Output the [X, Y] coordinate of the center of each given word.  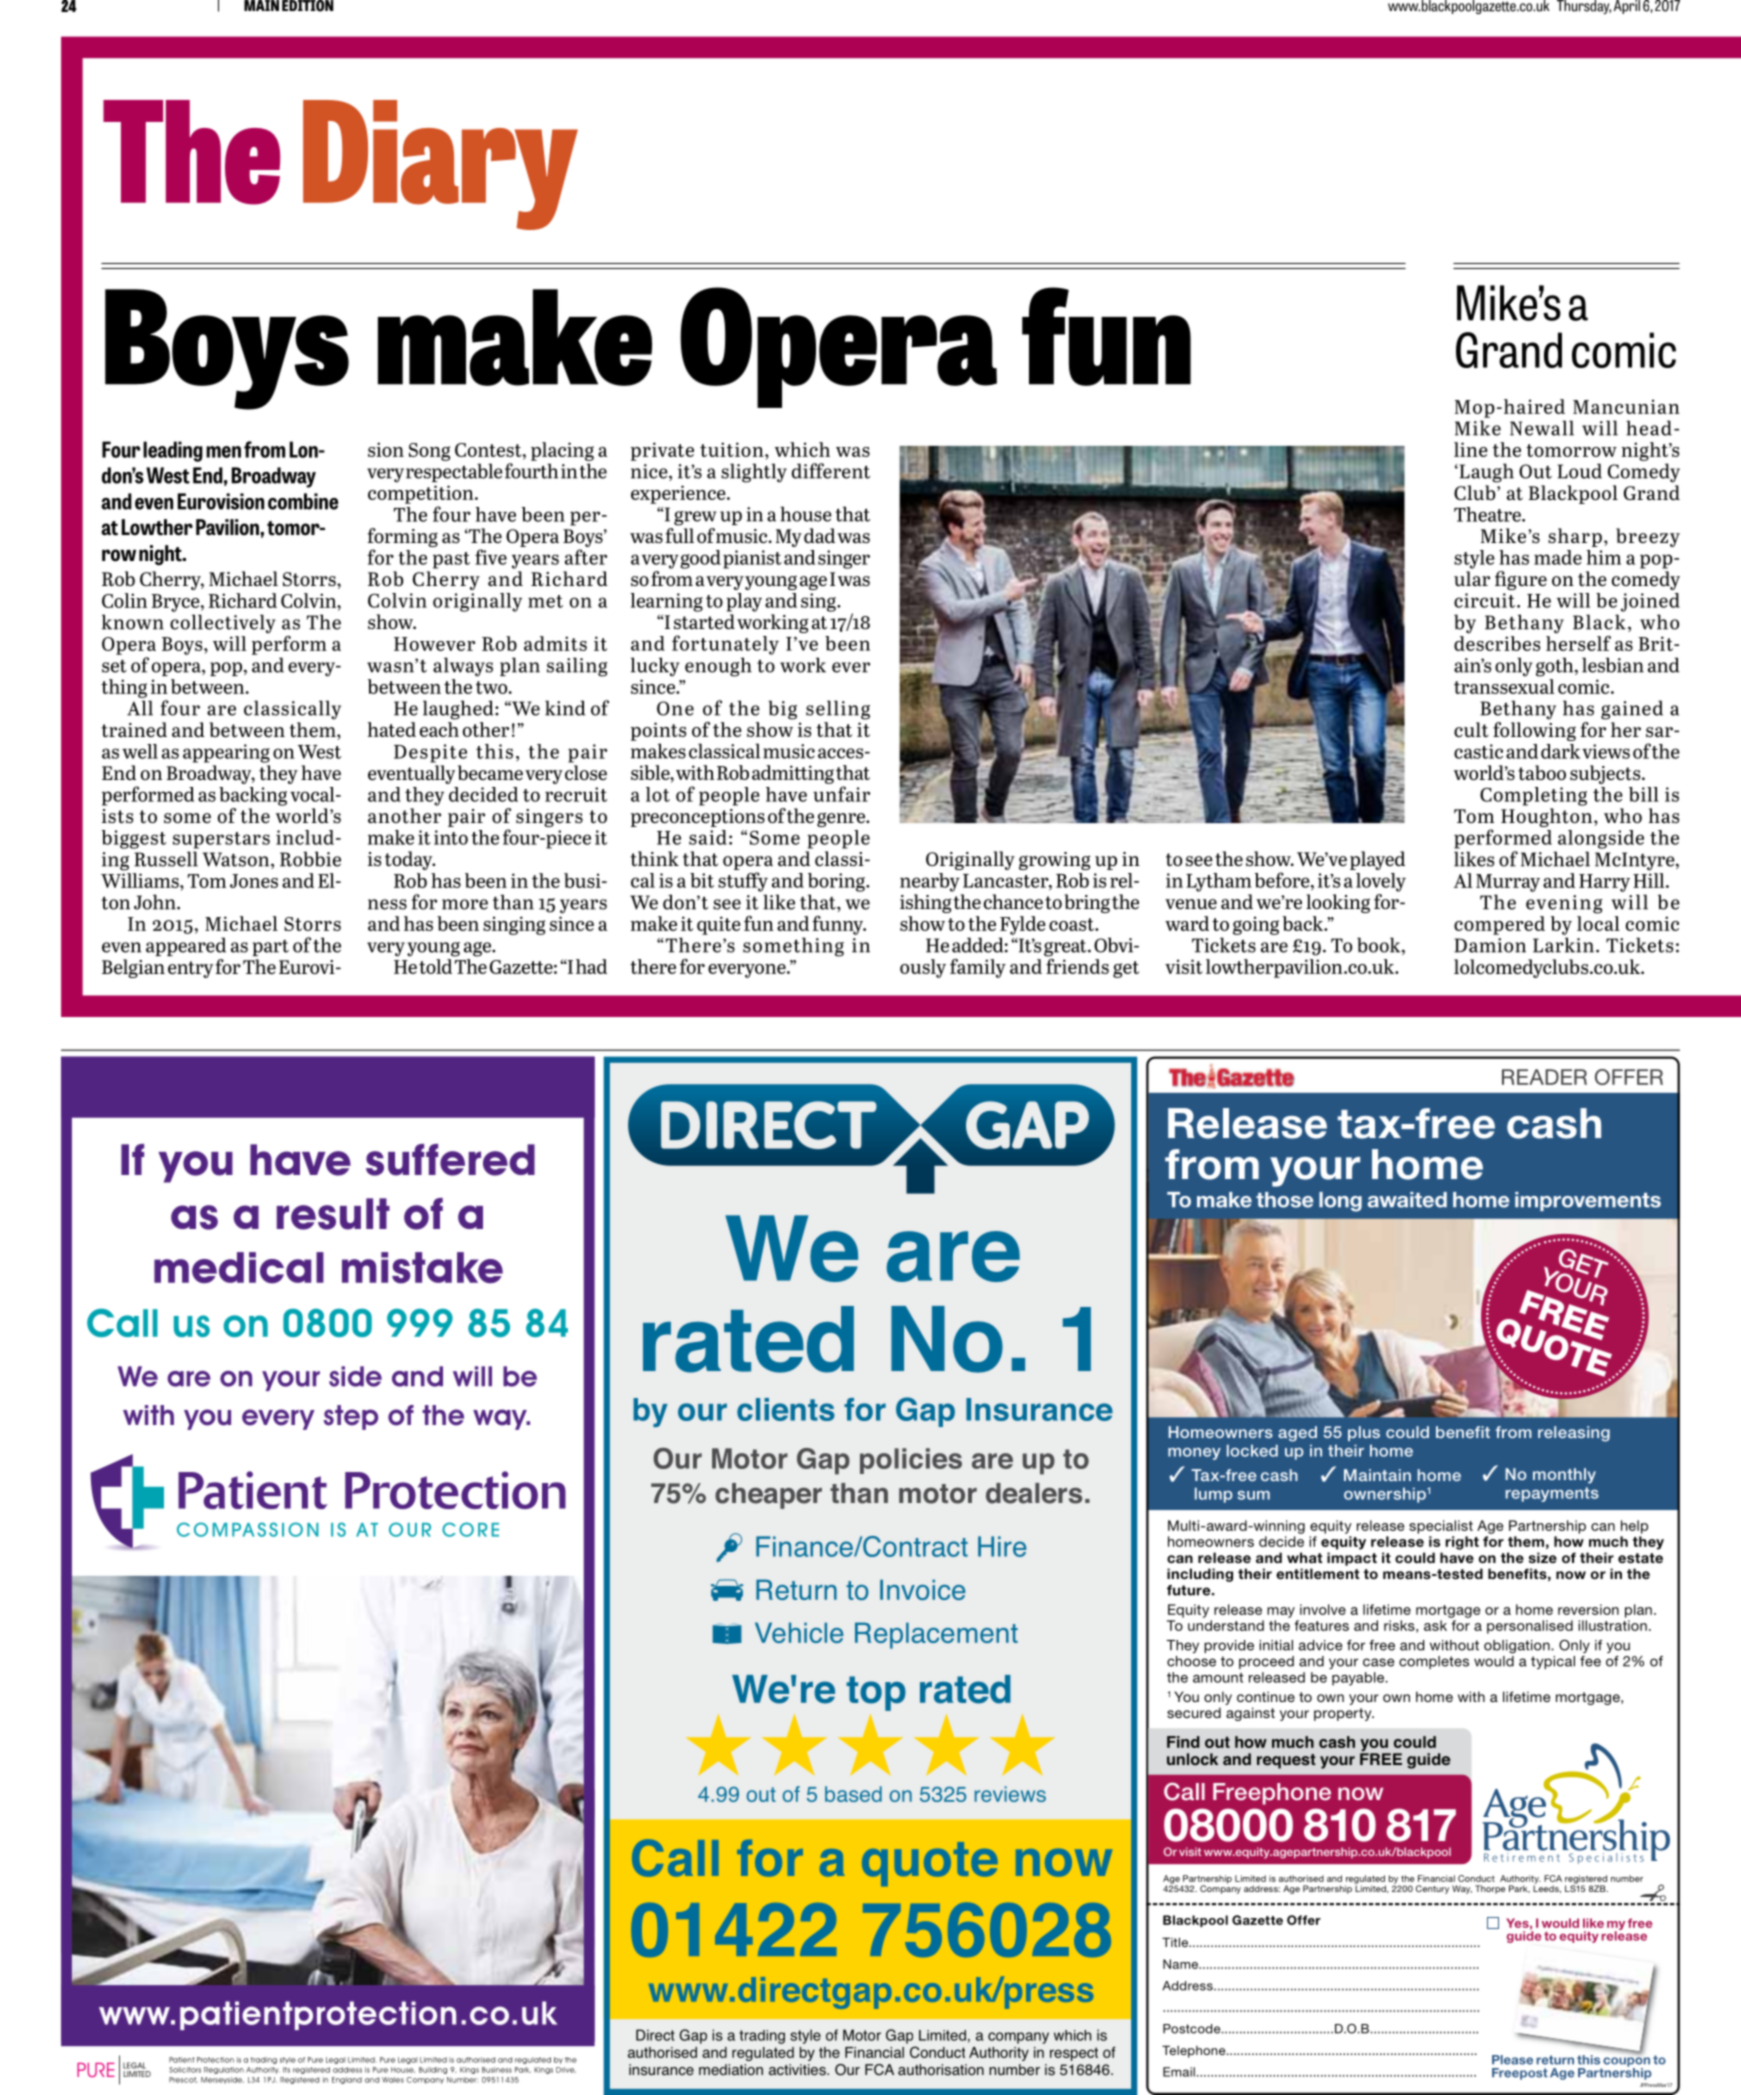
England [347, 2080]
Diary [440, 165]
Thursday [1584, 7]
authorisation [941, 2070]
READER [1544, 1077]
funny [839, 925]
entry [190, 969]
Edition [307, 6]
